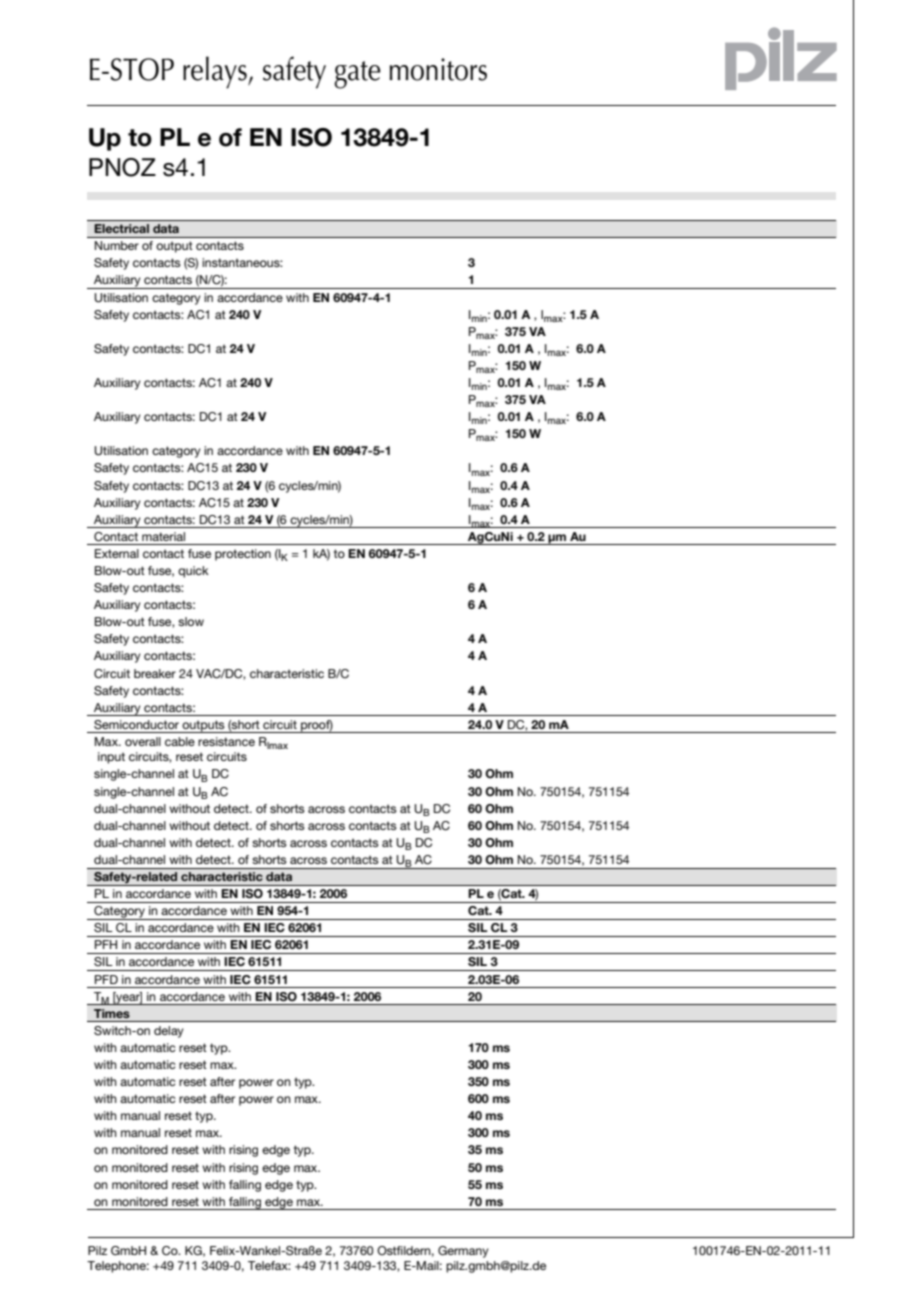 This screenshot has width=924, height=1308. Describe the element at coordinates (193, 572) in the screenshot. I see `quick` at that location.
